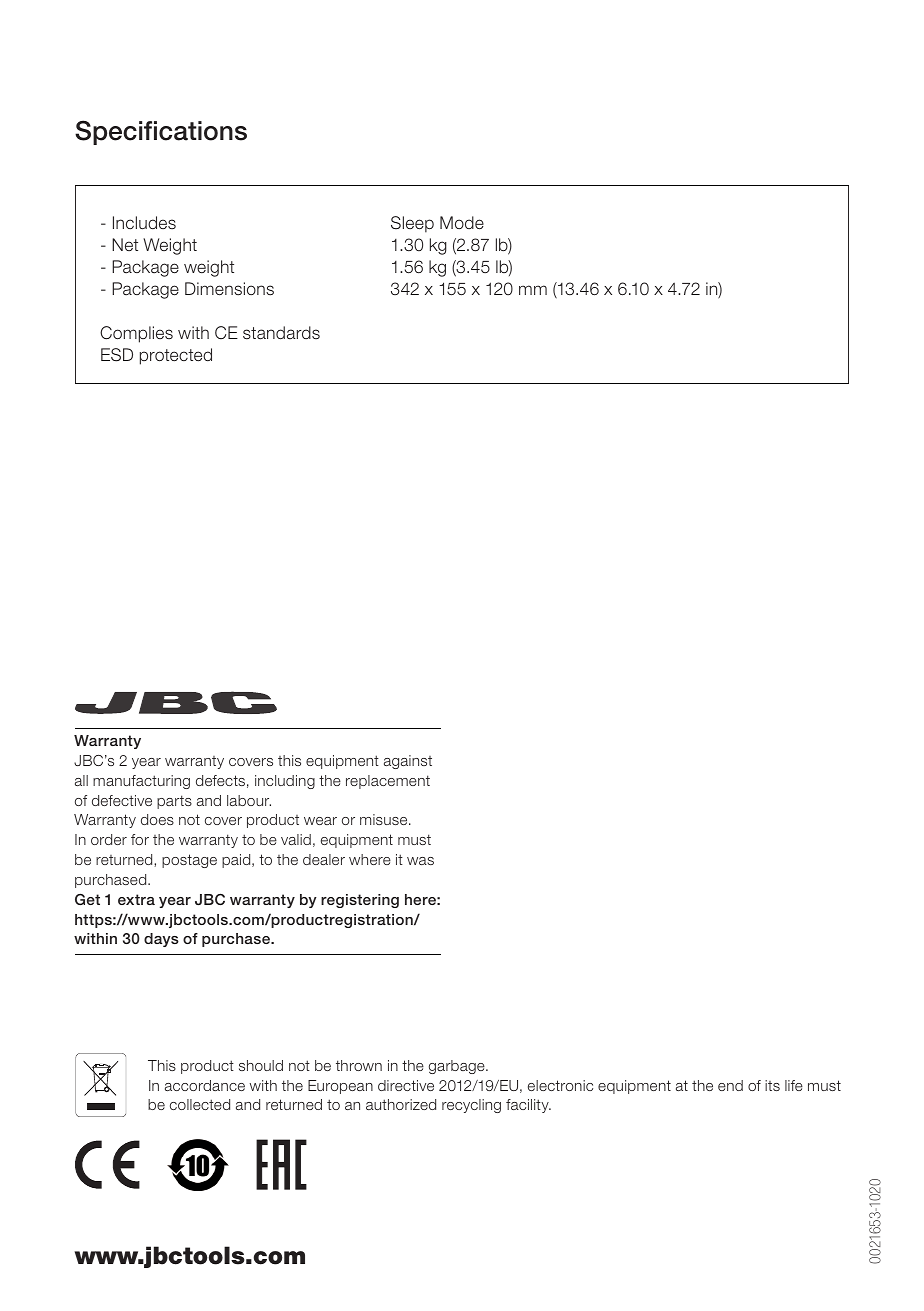  I want to click on standards, so click(281, 333).
